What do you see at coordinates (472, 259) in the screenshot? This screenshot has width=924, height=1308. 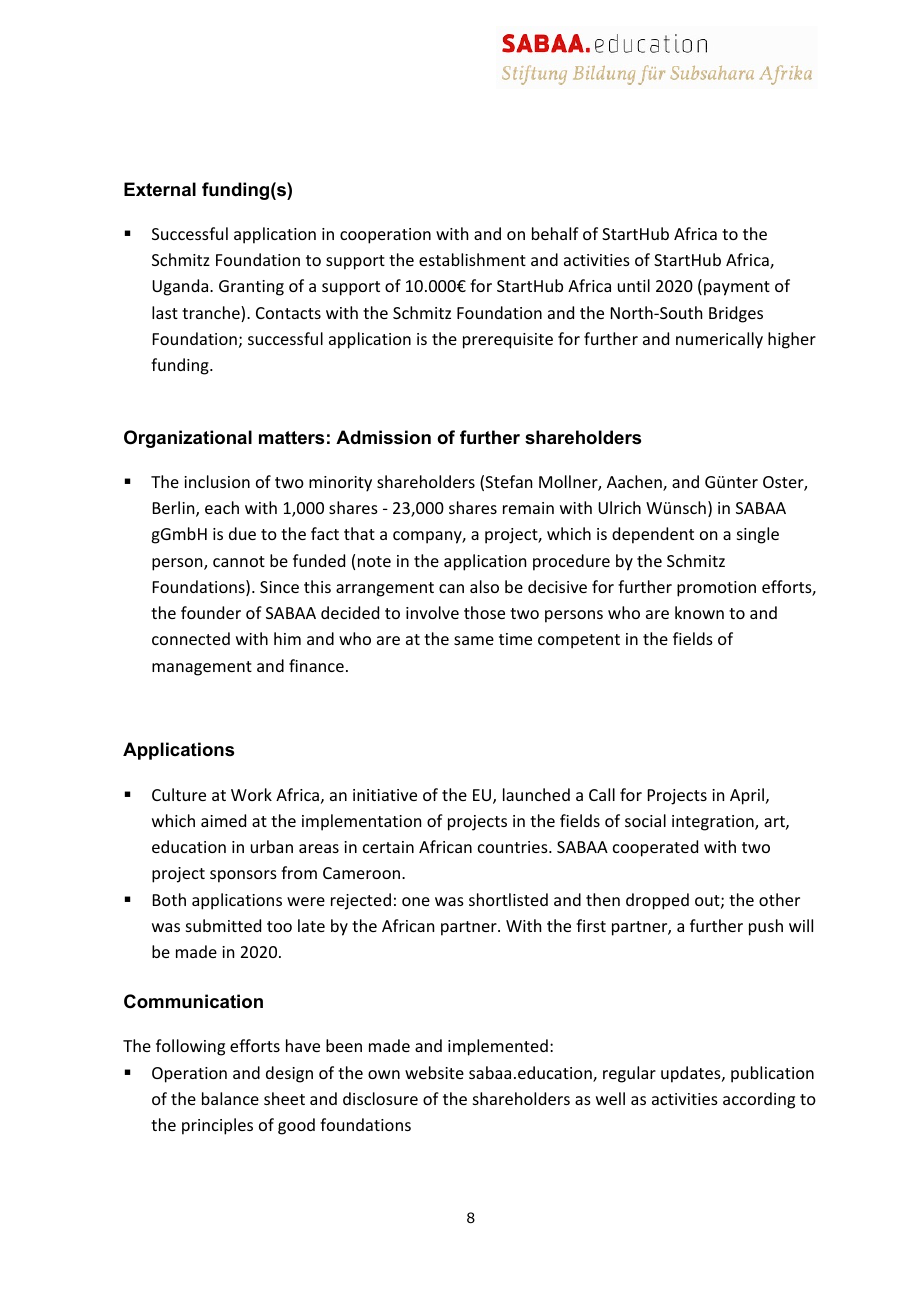 I see `establishment` at bounding box center [472, 259].
